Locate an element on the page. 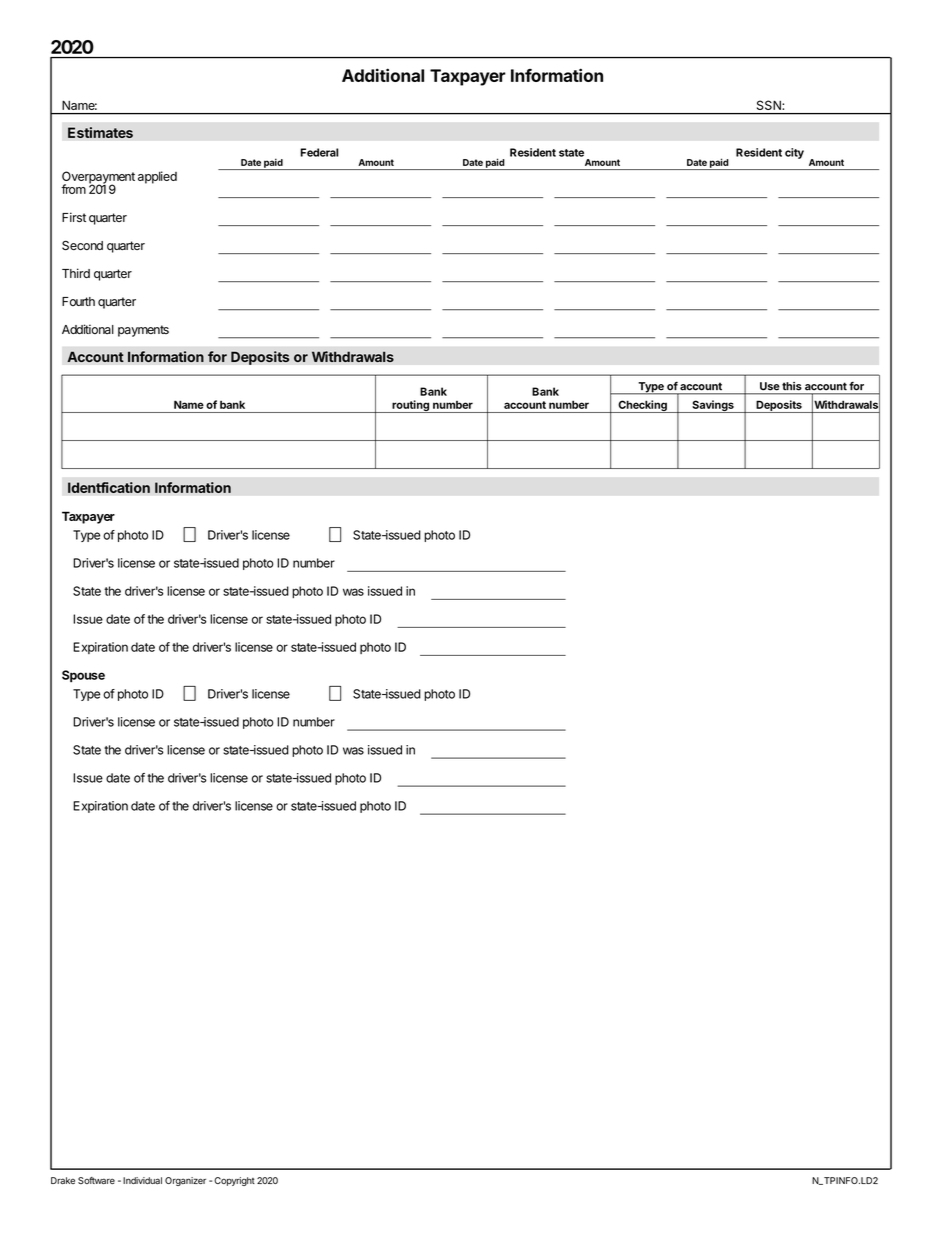  Copyright is located at coordinates (234, 1181).
